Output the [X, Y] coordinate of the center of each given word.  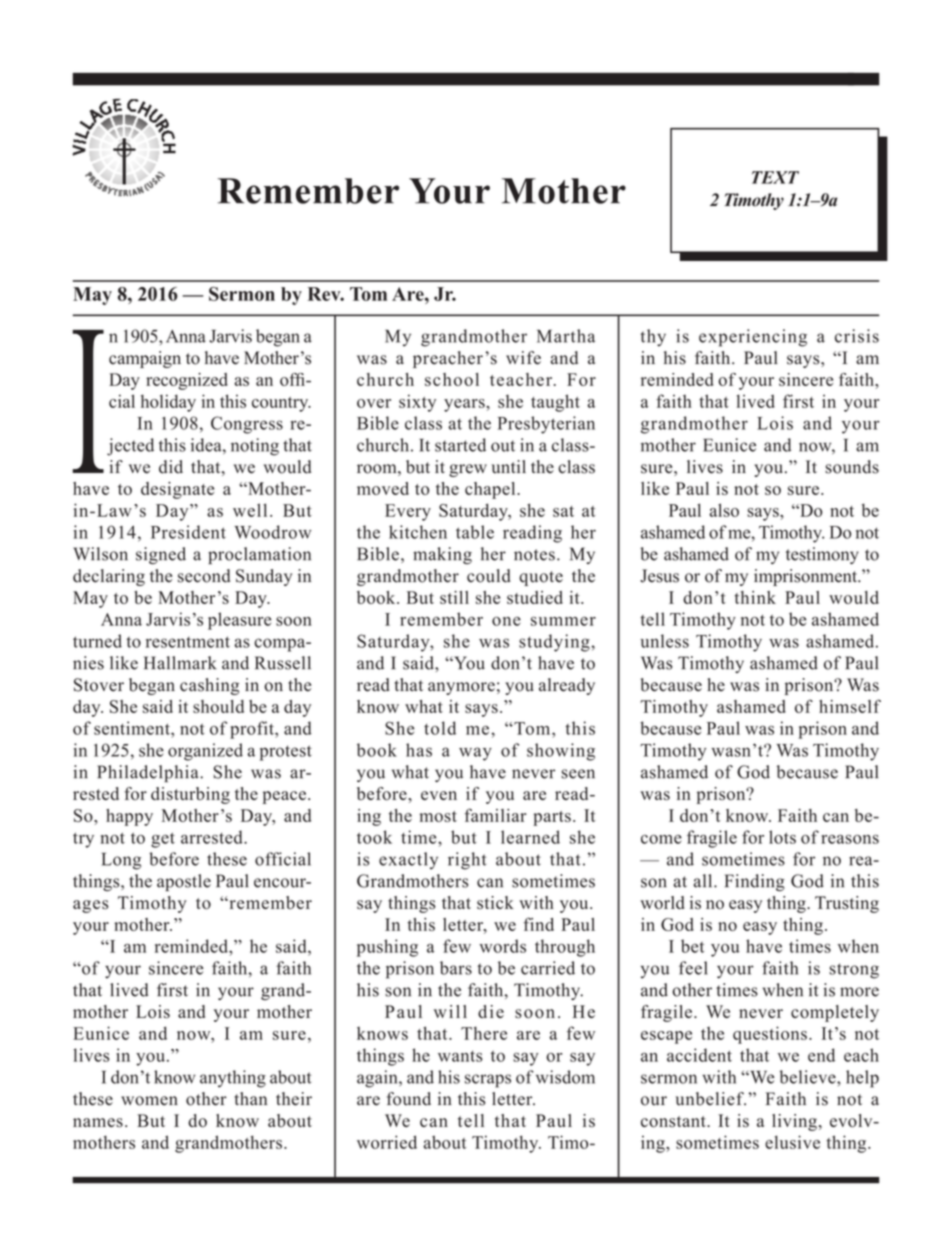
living [794, 1122]
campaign [145, 359]
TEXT [775, 177]
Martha [566, 336]
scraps [488, 1081]
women [149, 1101]
